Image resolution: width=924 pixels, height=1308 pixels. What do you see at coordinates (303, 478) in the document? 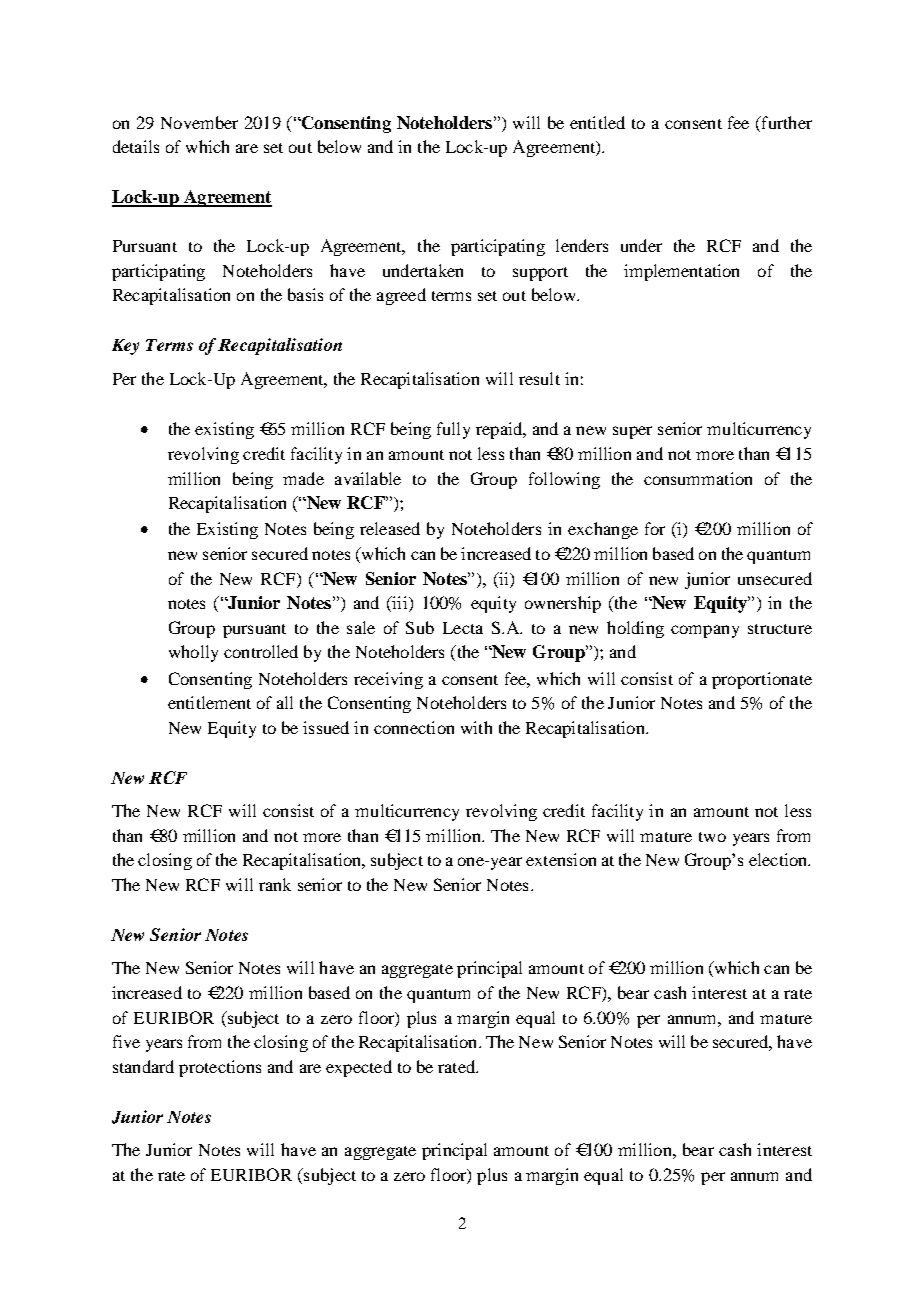
I see `made` at bounding box center [303, 478].
